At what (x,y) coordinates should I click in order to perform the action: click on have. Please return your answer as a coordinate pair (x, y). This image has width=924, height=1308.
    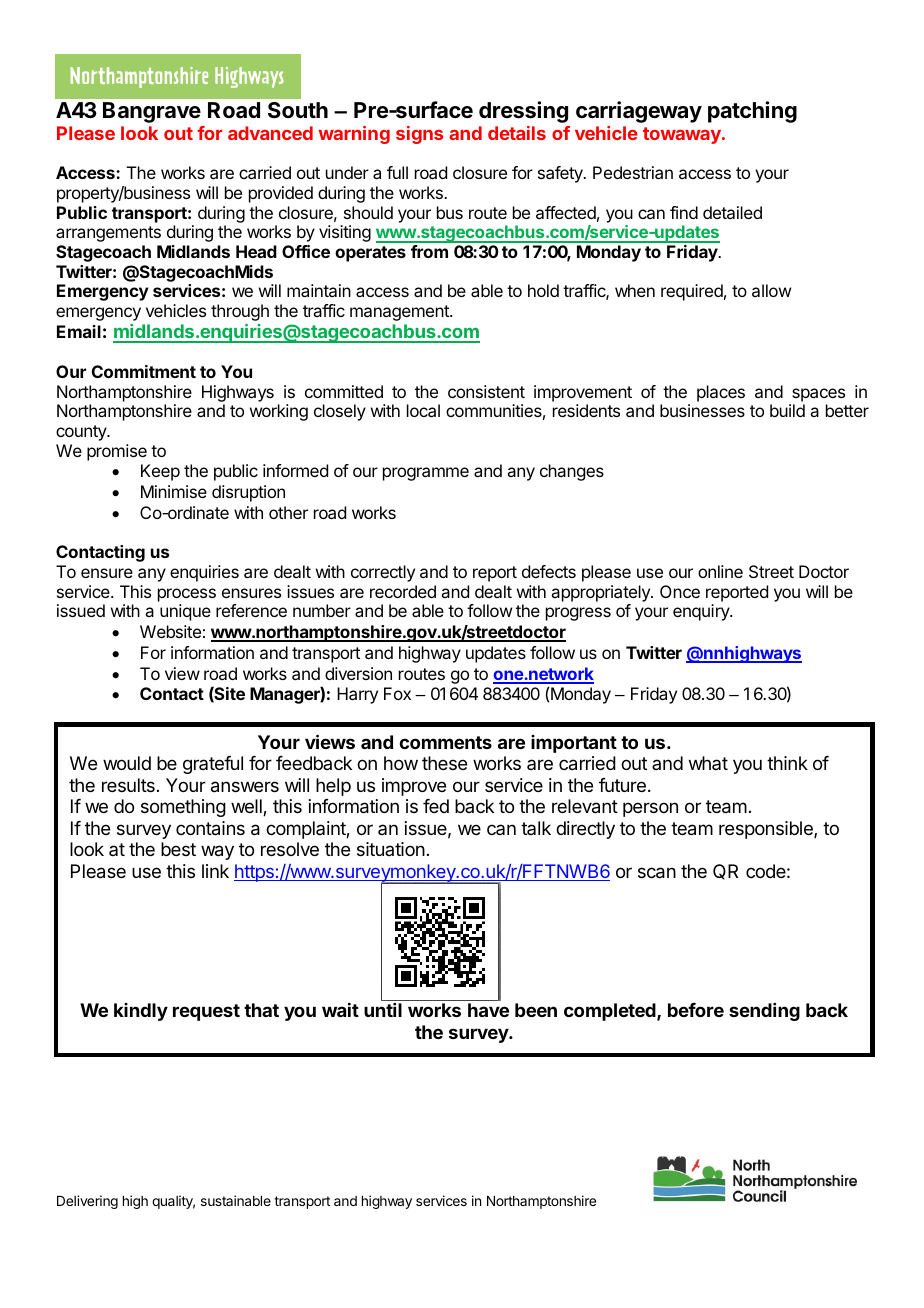
    Looking at the image, I should click on (488, 1010).
